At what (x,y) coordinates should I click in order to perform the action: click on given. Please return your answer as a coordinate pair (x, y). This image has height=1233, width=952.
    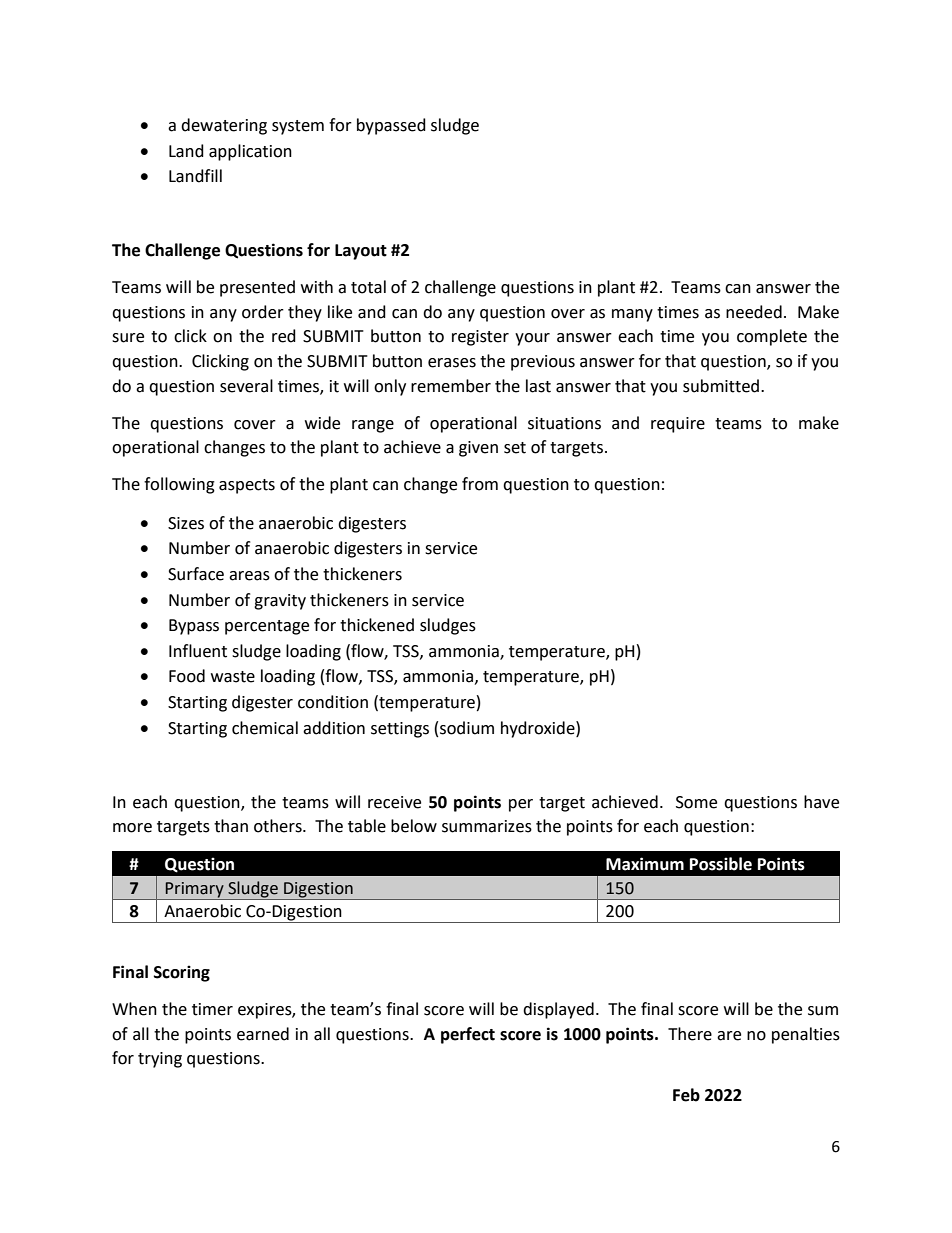
    Looking at the image, I should click on (478, 449).
